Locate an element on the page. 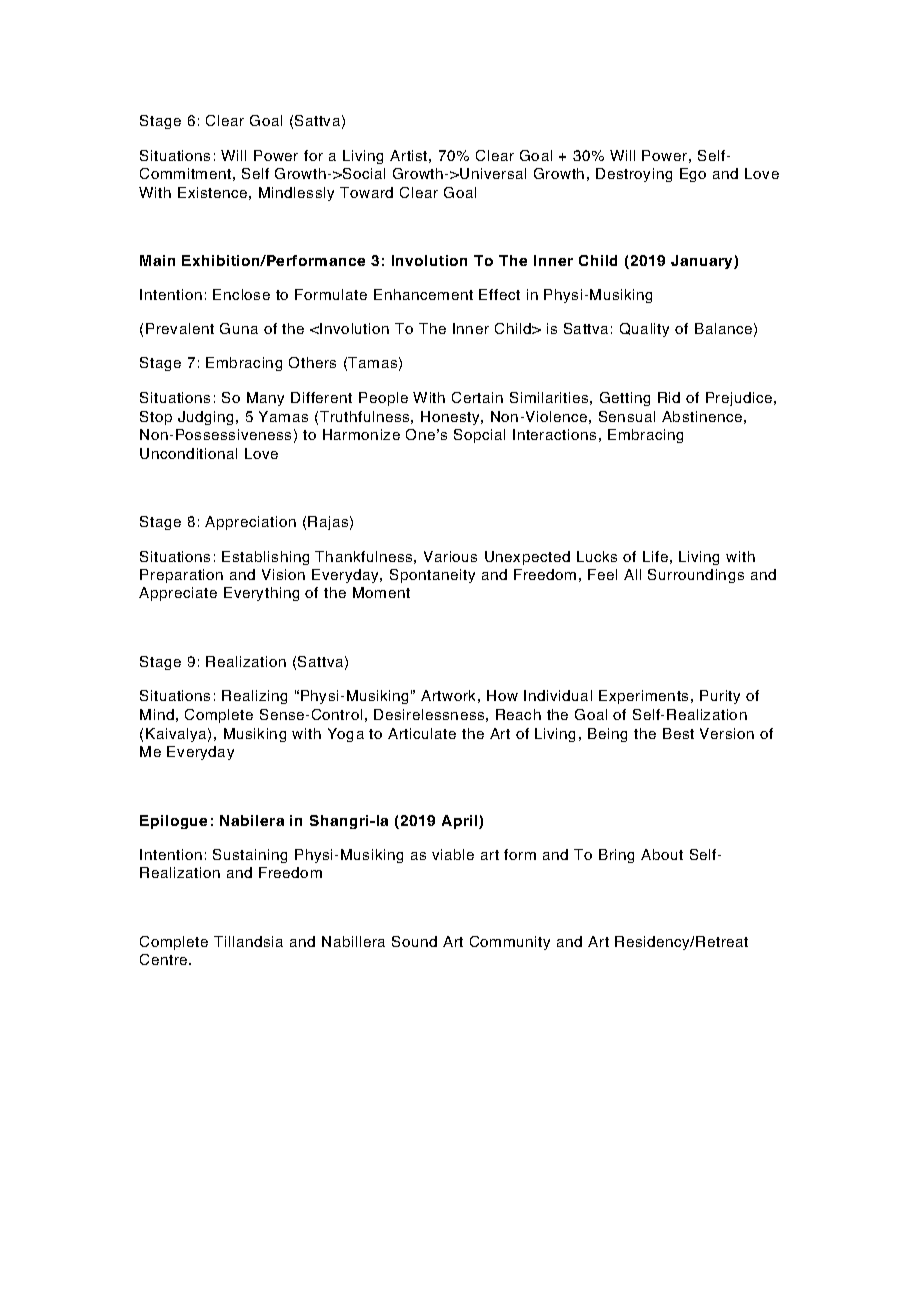  Certain is located at coordinates (477, 397).
